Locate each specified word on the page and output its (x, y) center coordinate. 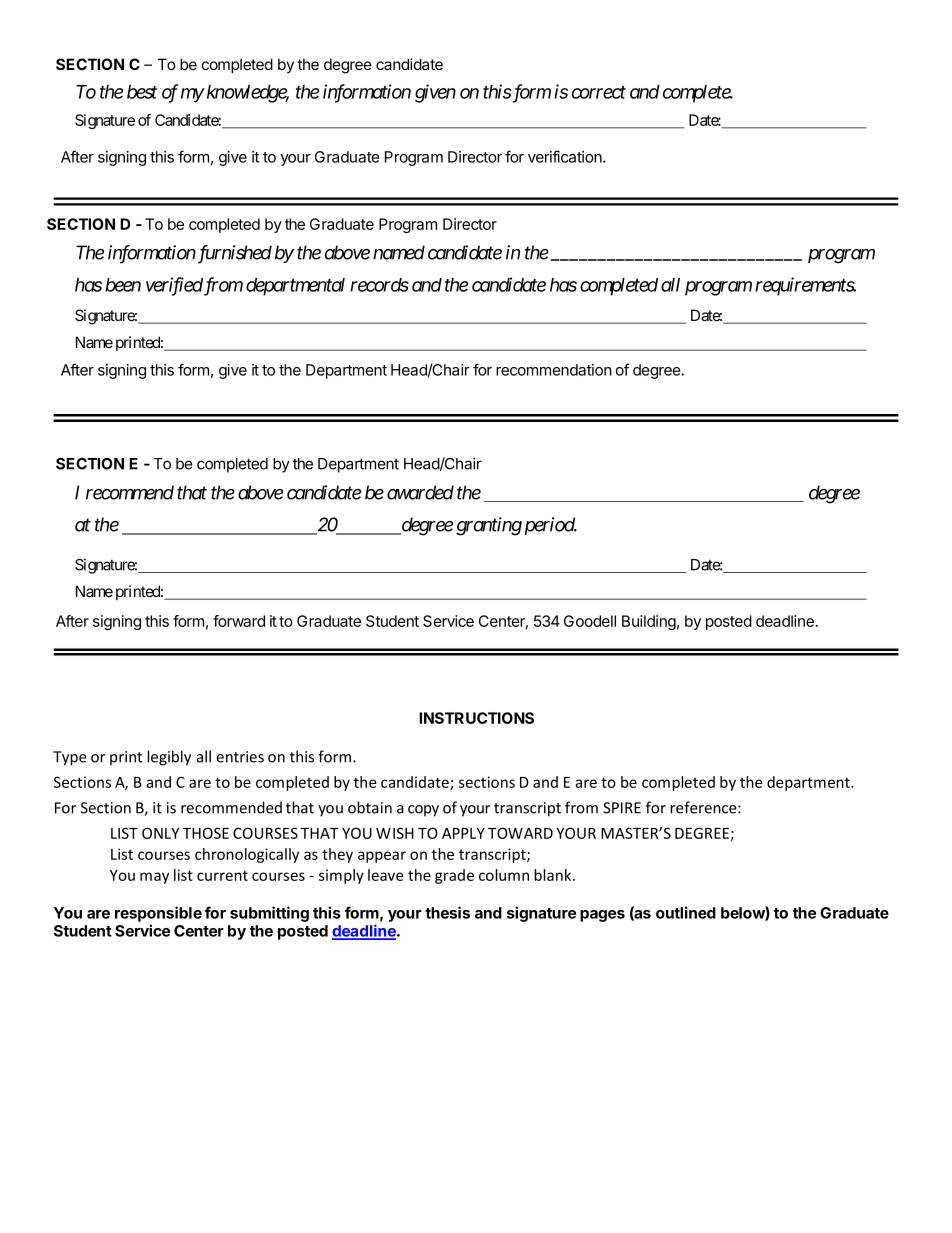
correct (599, 92)
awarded (420, 492)
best (142, 92)
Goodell (590, 621)
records (379, 285)
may (154, 878)
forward (239, 621)
